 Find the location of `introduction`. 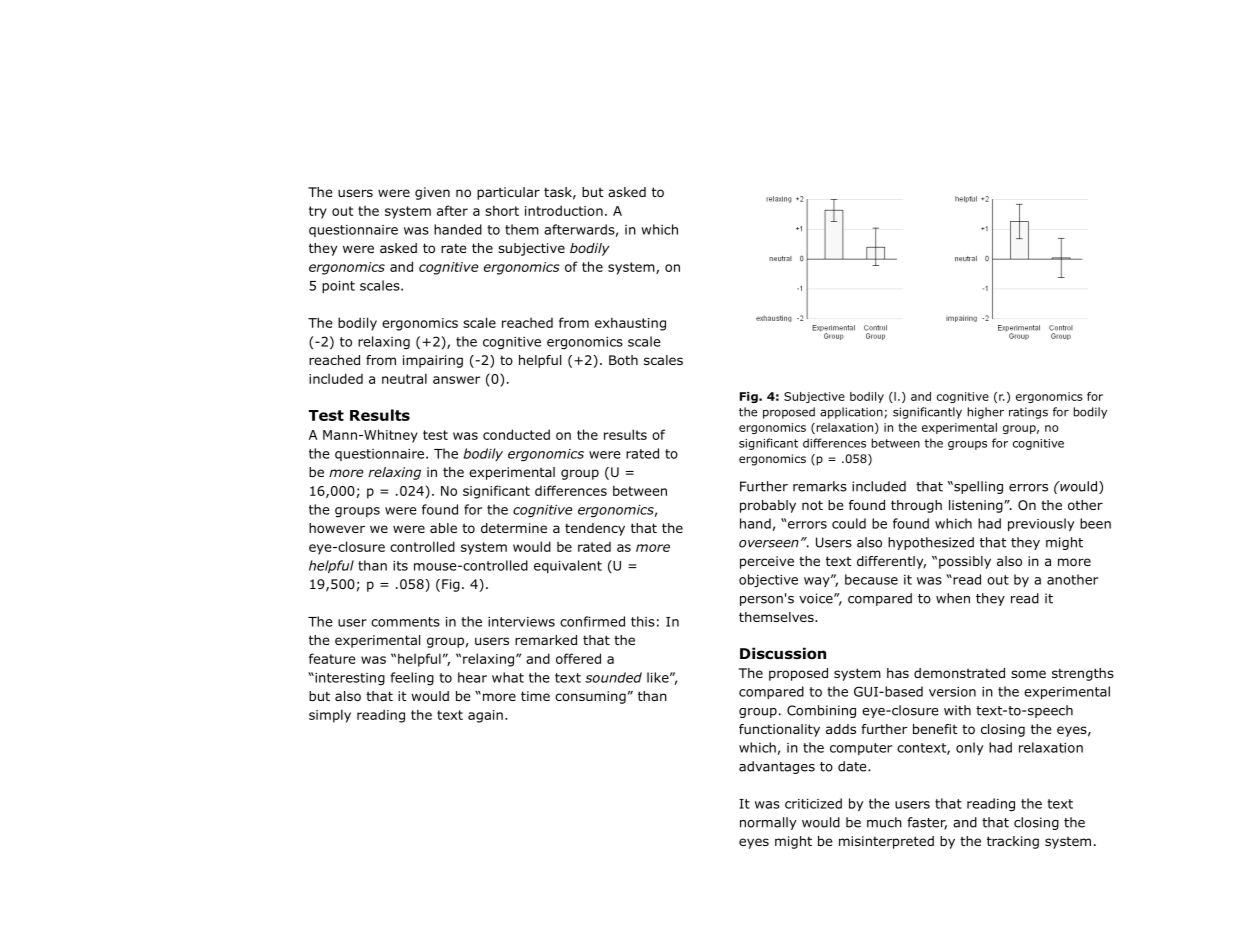

introduction is located at coordinates (564, 210).
